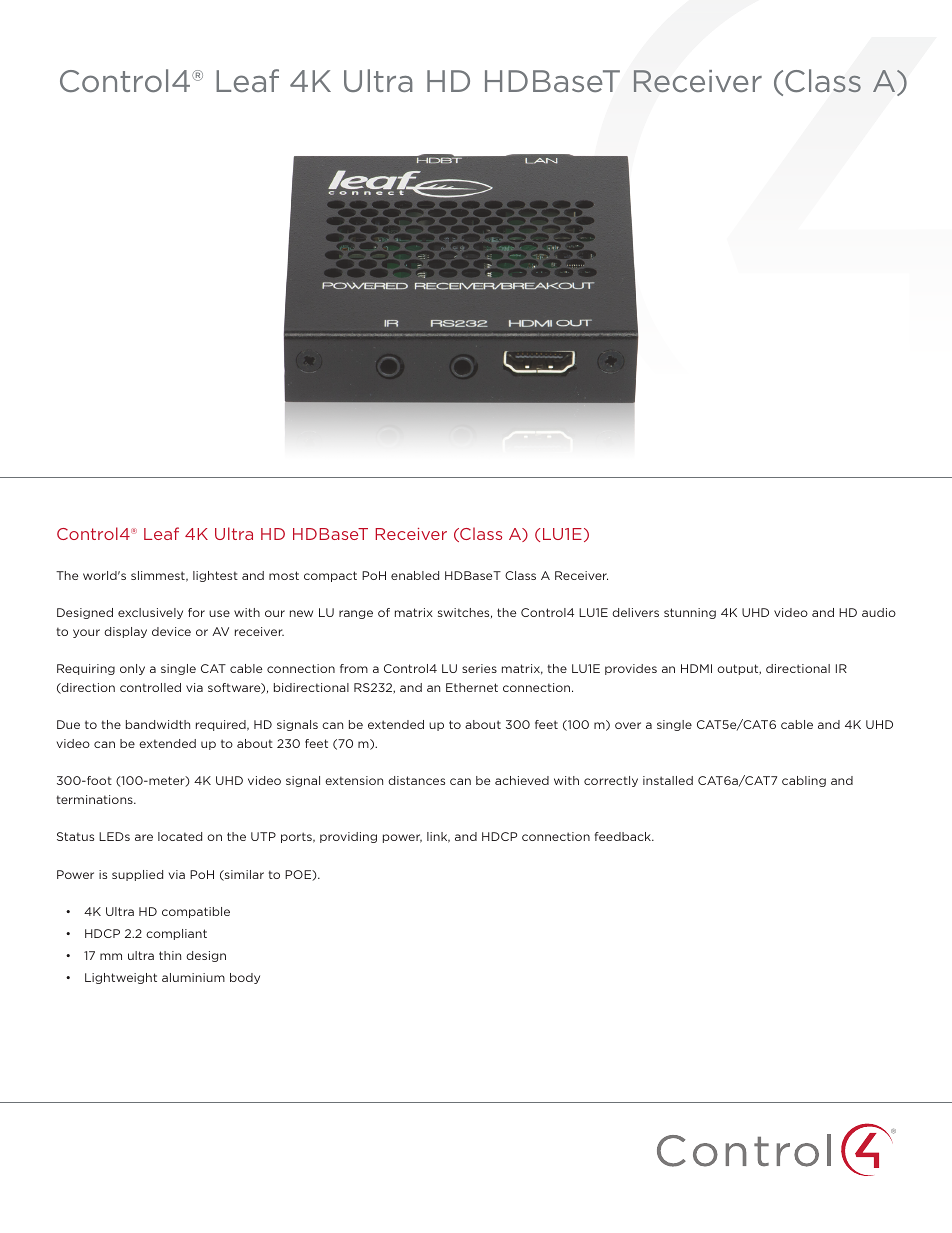 The height and width of the screenshot is (1233, 952). Describe the element at coordinates (170, 955) in the screenshot. I see `thin` at that location.
